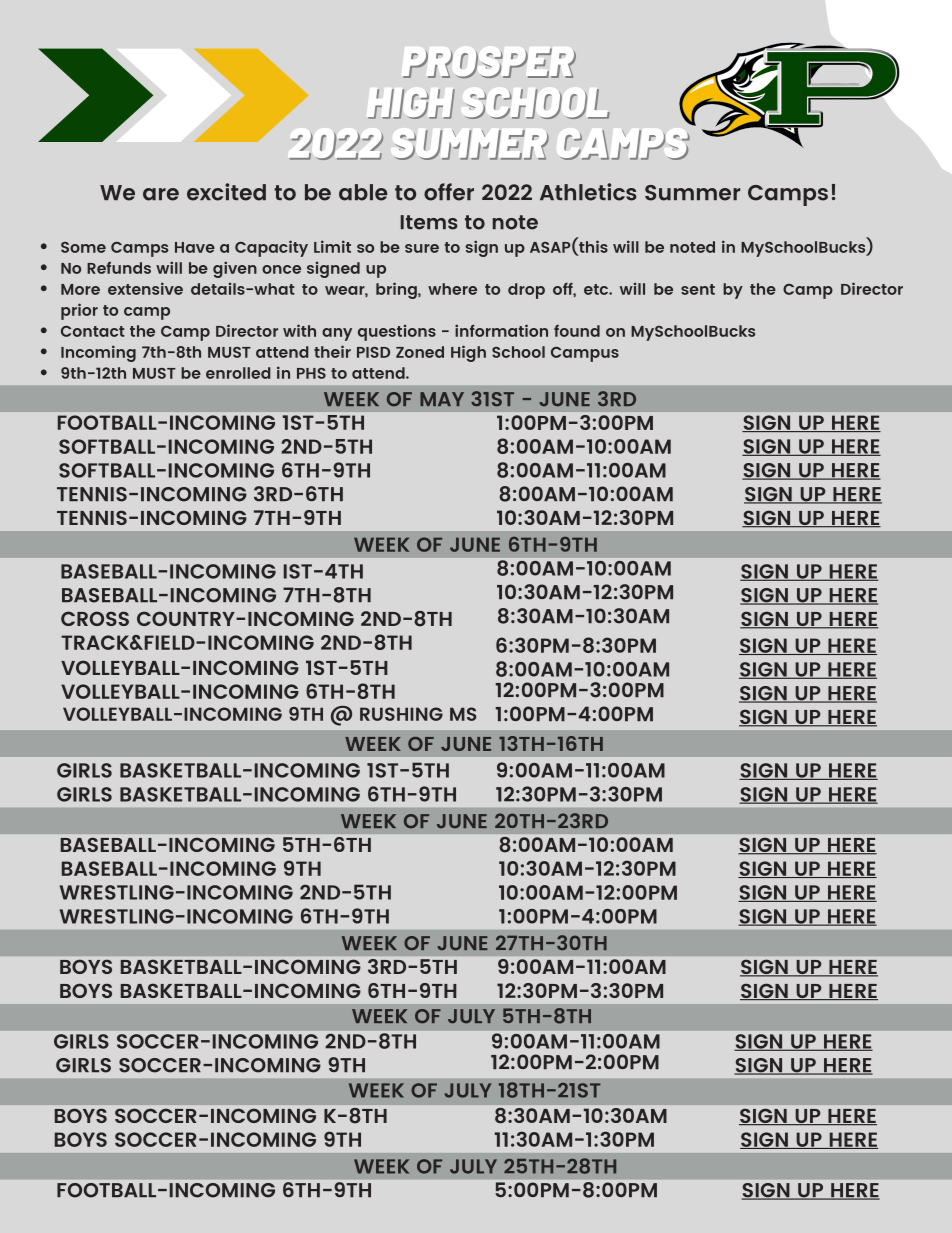 Image resolution: width=952 pixels, height=1233 pixels. What do you see at coordinates (577, 331) in the page?
I see `found` at bounding box center [577, 331].
